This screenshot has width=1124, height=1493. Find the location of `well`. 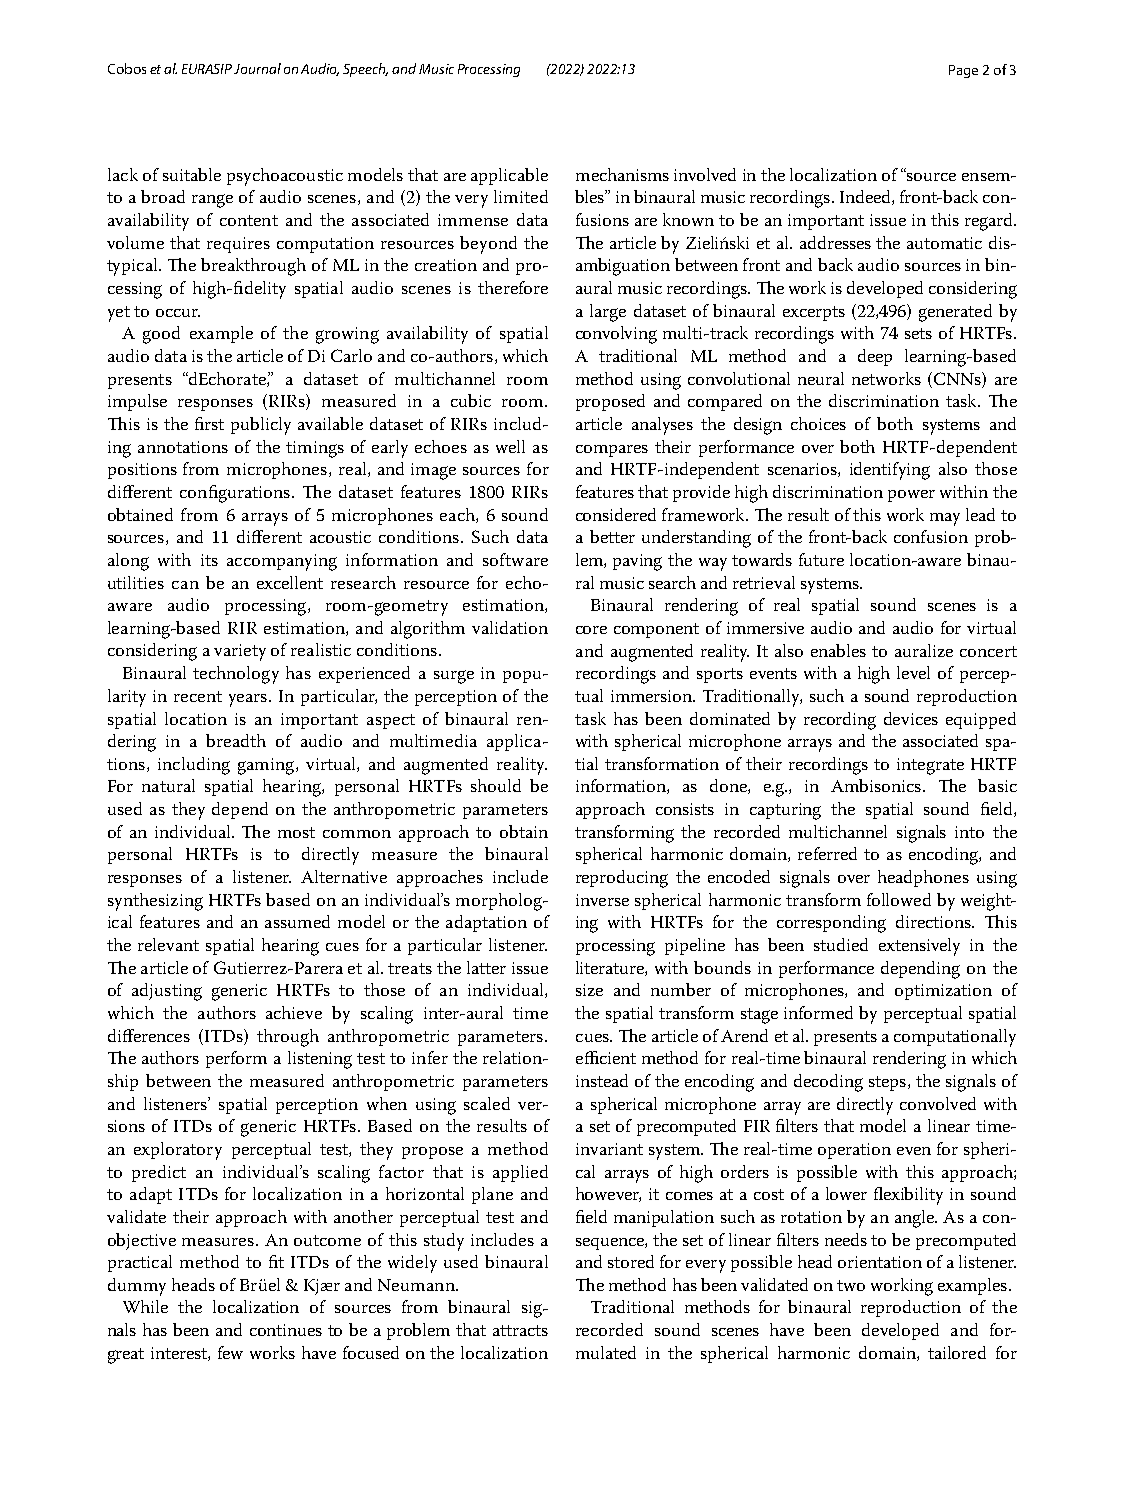

well is located at coordinates (510, 446).
